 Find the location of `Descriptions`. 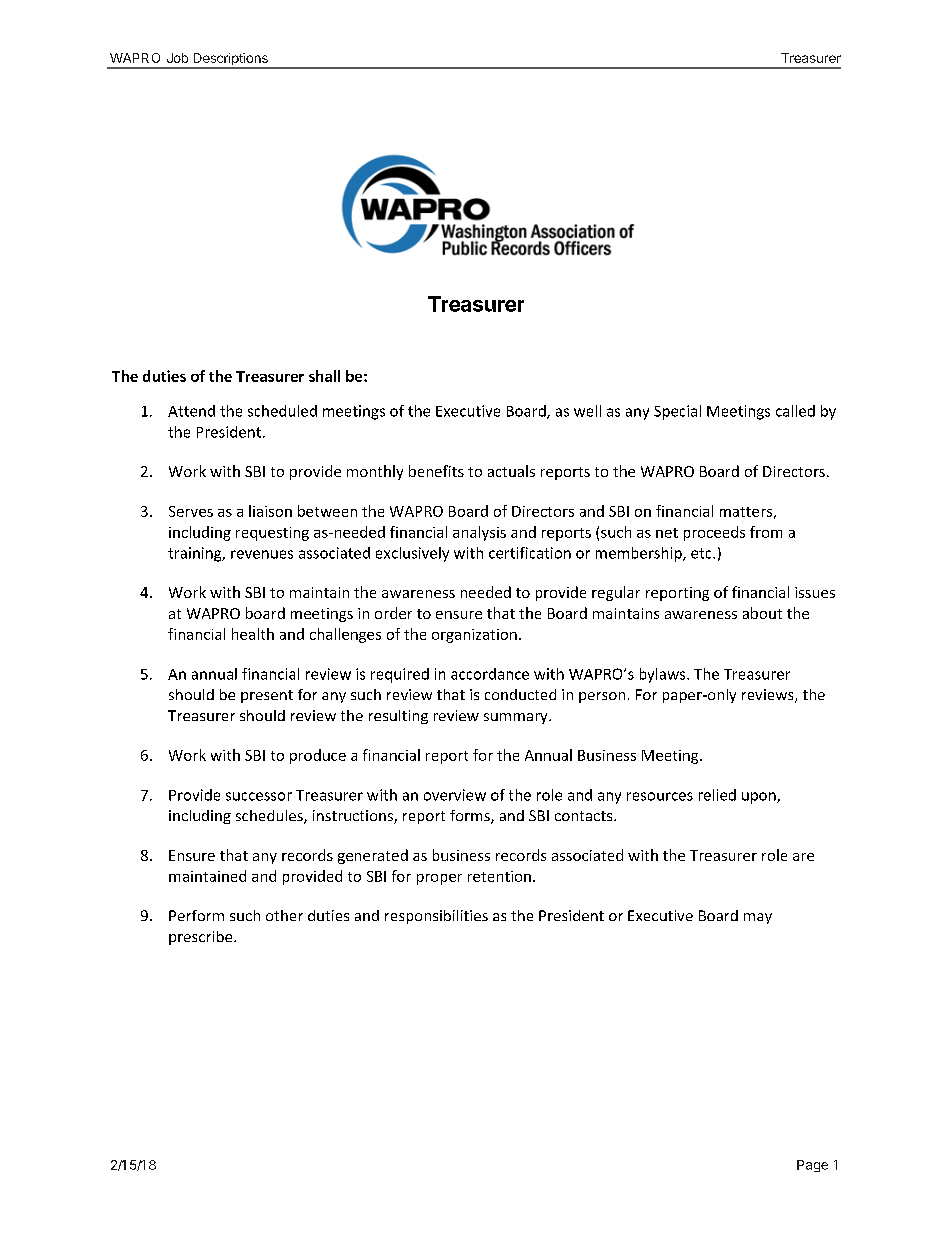

Descriptions is located at coordinates (230, 60).
